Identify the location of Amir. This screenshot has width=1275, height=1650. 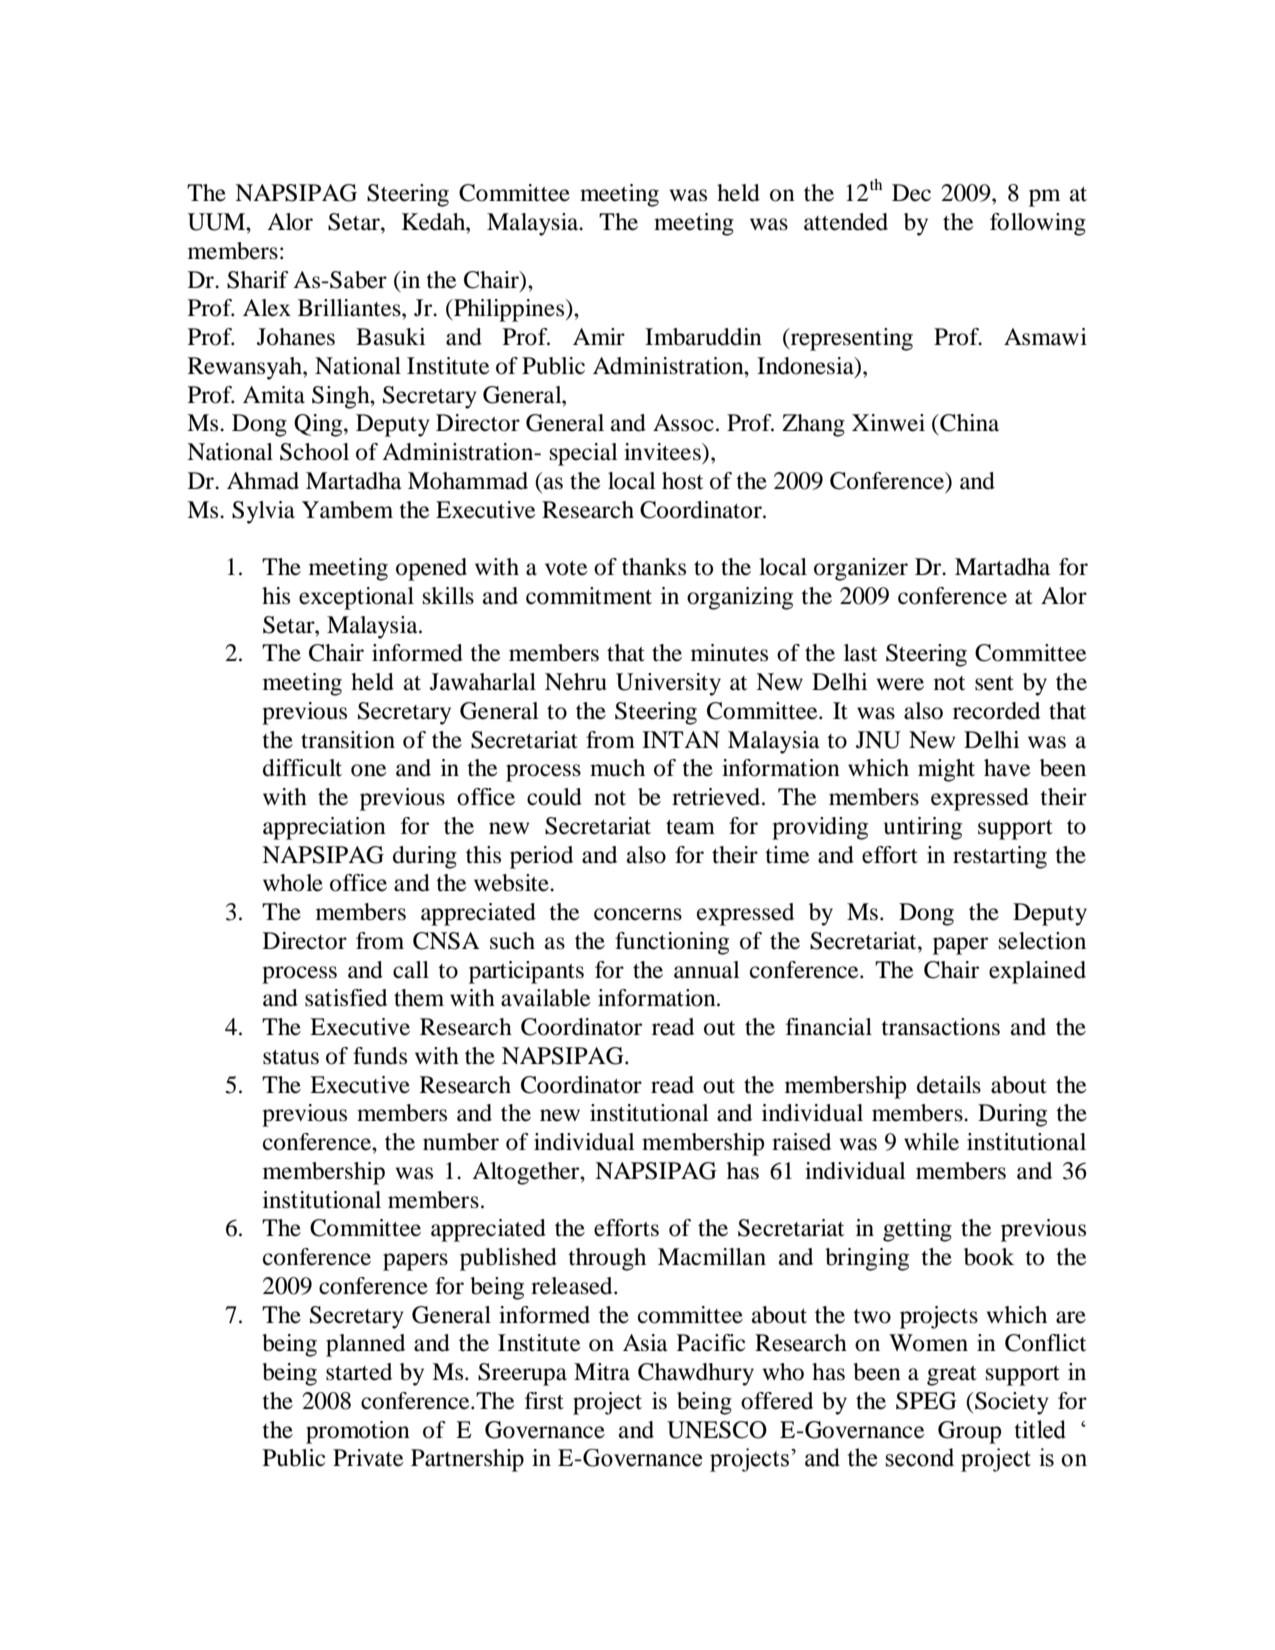
(599, 336).
